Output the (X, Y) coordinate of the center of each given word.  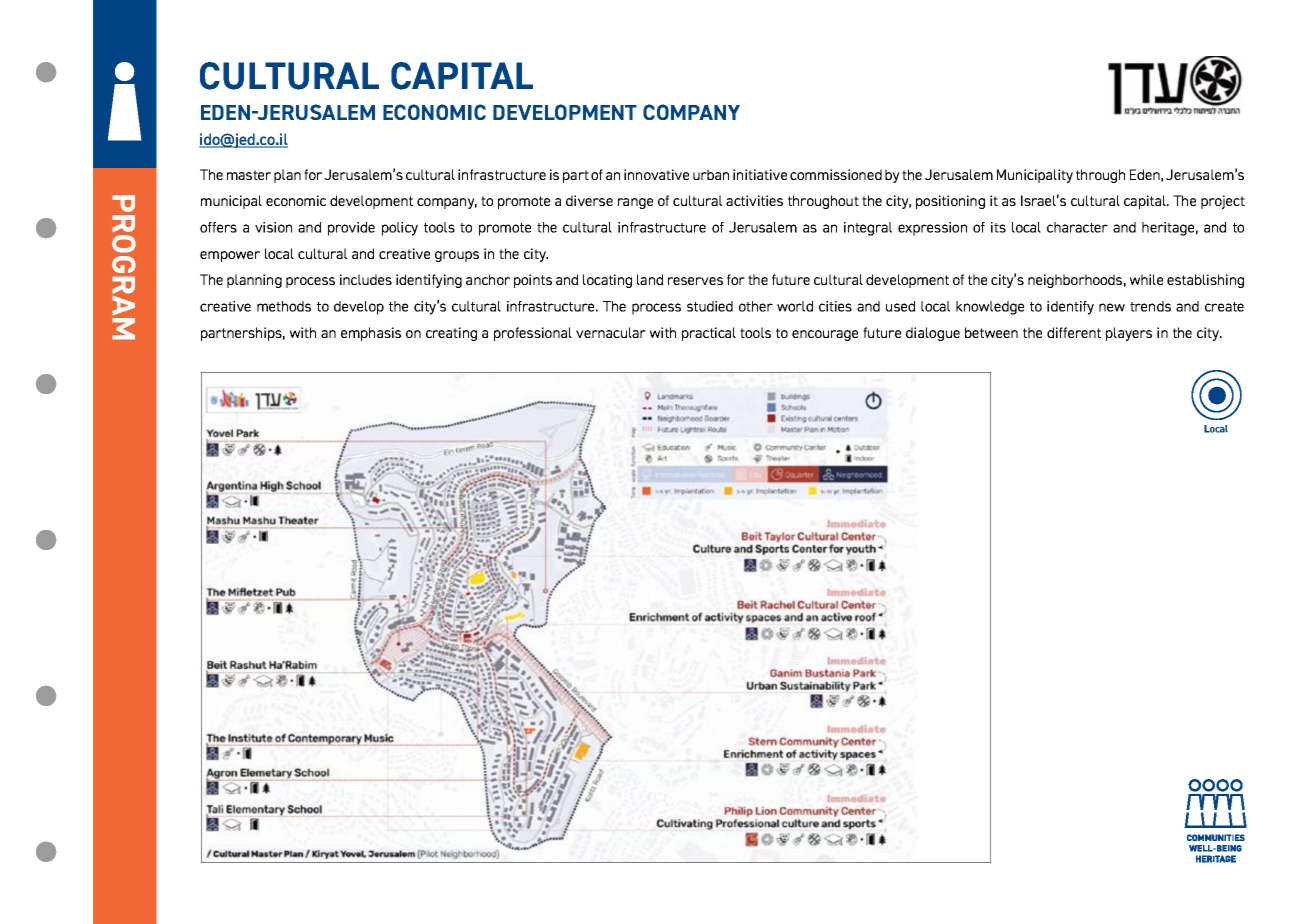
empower (230, 256)
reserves (695, 281)
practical (709, 334)
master (249, 175)
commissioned (836, 174)
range (635, 203)
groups (457, 256)
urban (711, 174)
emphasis (371, 334)
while (1146, 279)
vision (273, 227)
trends (1150, 306)
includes (366, 279)
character (1077, 227)
